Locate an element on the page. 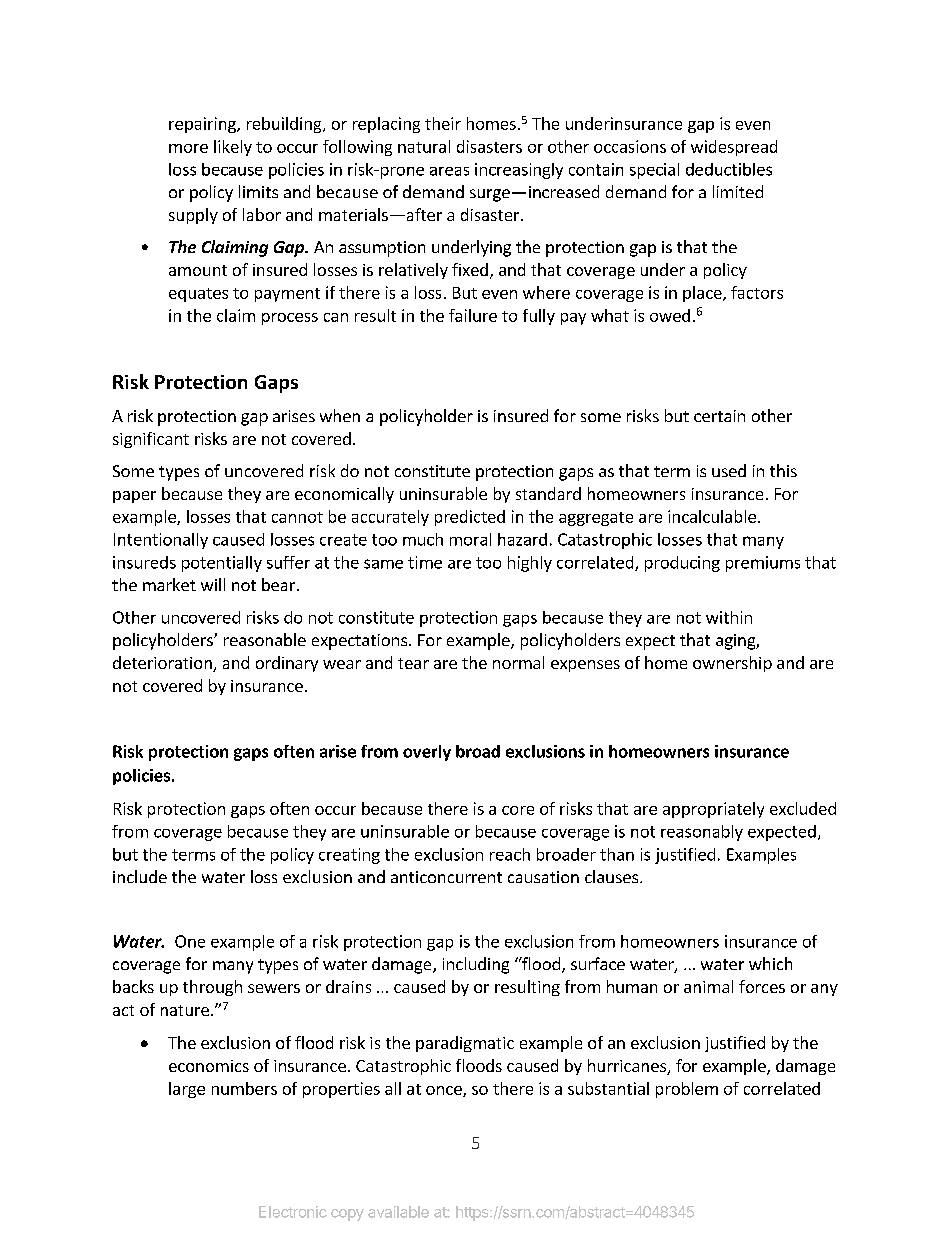 Image resolution: width=952 pixels, height=1233 pixels. incalculable is located at coordinates (712, 516).
